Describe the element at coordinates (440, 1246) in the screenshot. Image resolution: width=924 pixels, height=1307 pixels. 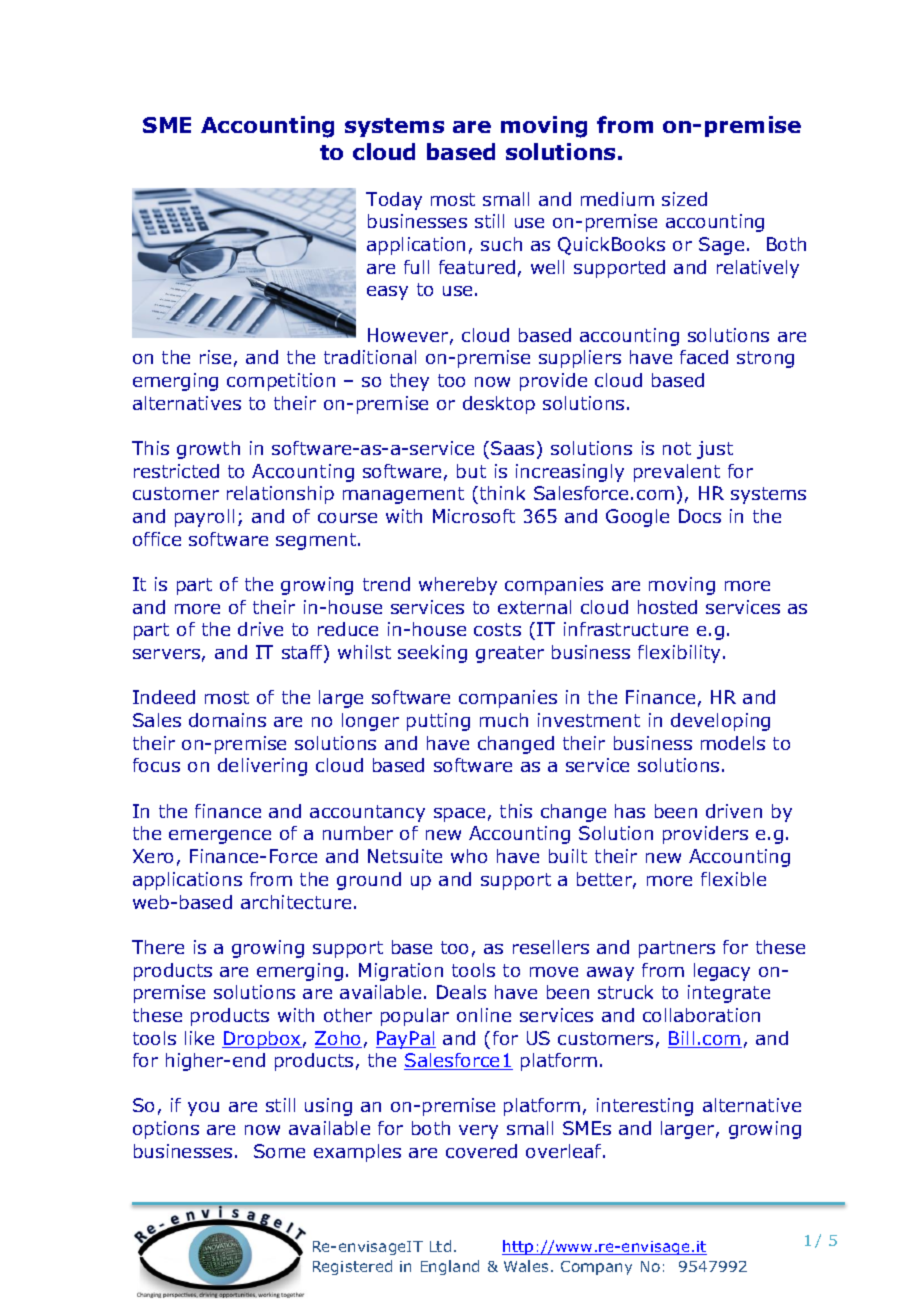
I see `Ltd` at that location.
